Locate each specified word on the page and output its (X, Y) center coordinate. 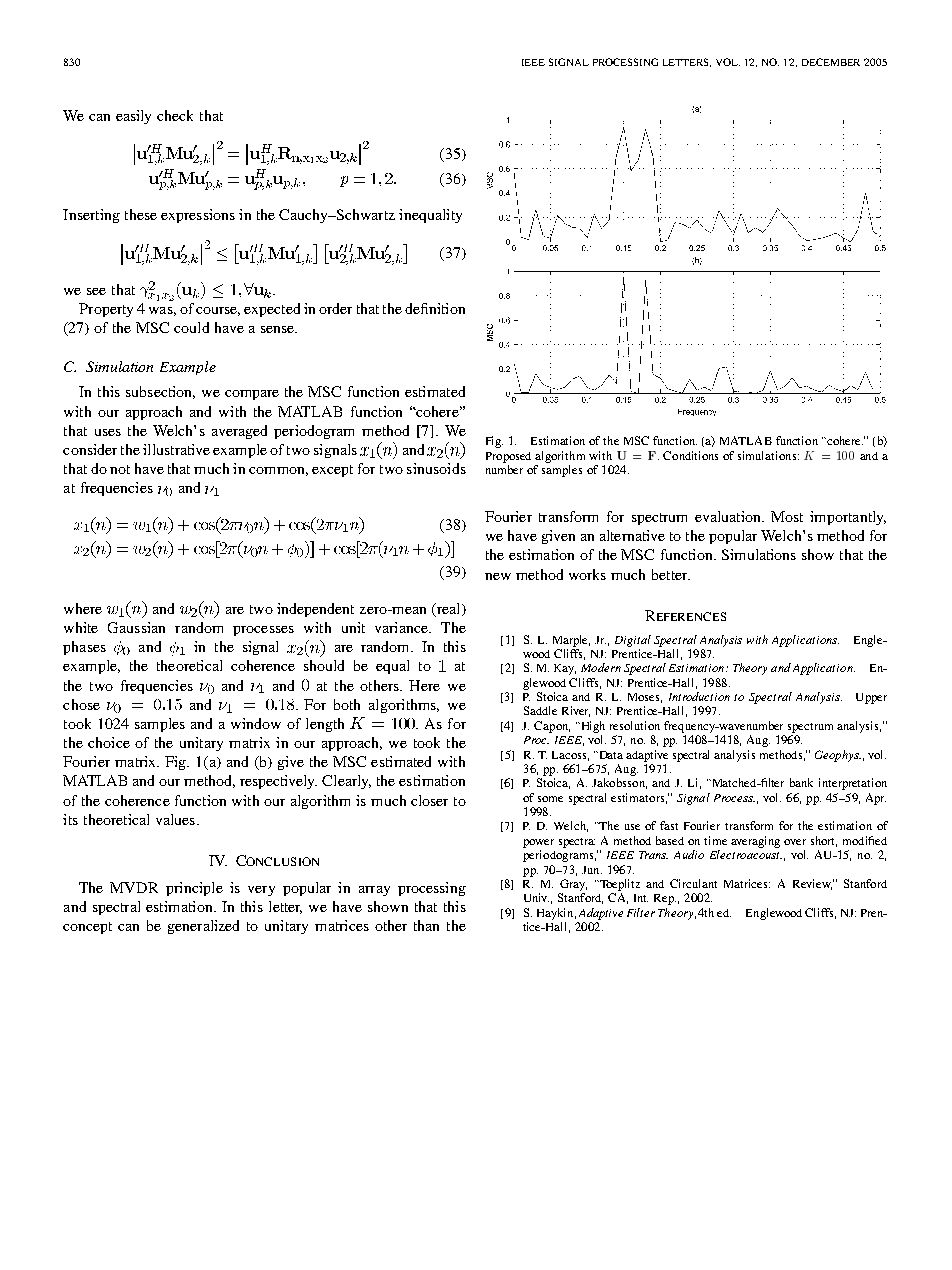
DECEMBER (831, 62)
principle (194, 889)
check (175, 115)
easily (133, 117)
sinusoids (436, 468)
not (120, 469)
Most (787, 516)
